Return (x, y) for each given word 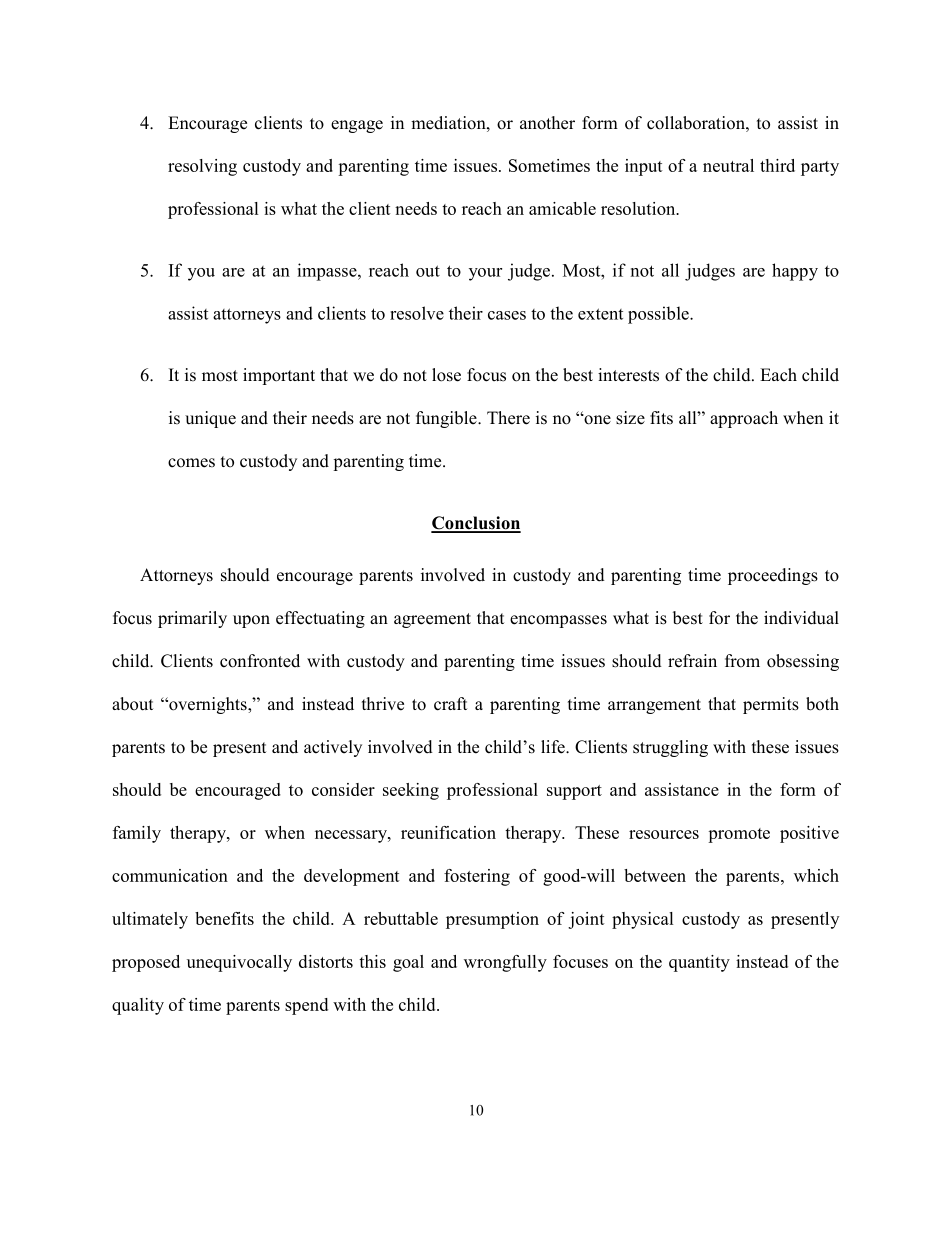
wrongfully (505, 963)
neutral (728, 165)
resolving (202, 167)
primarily (192, 619)
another (547, 123)
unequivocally (239, 963)
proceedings (773, 576)
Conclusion (476, 524)
